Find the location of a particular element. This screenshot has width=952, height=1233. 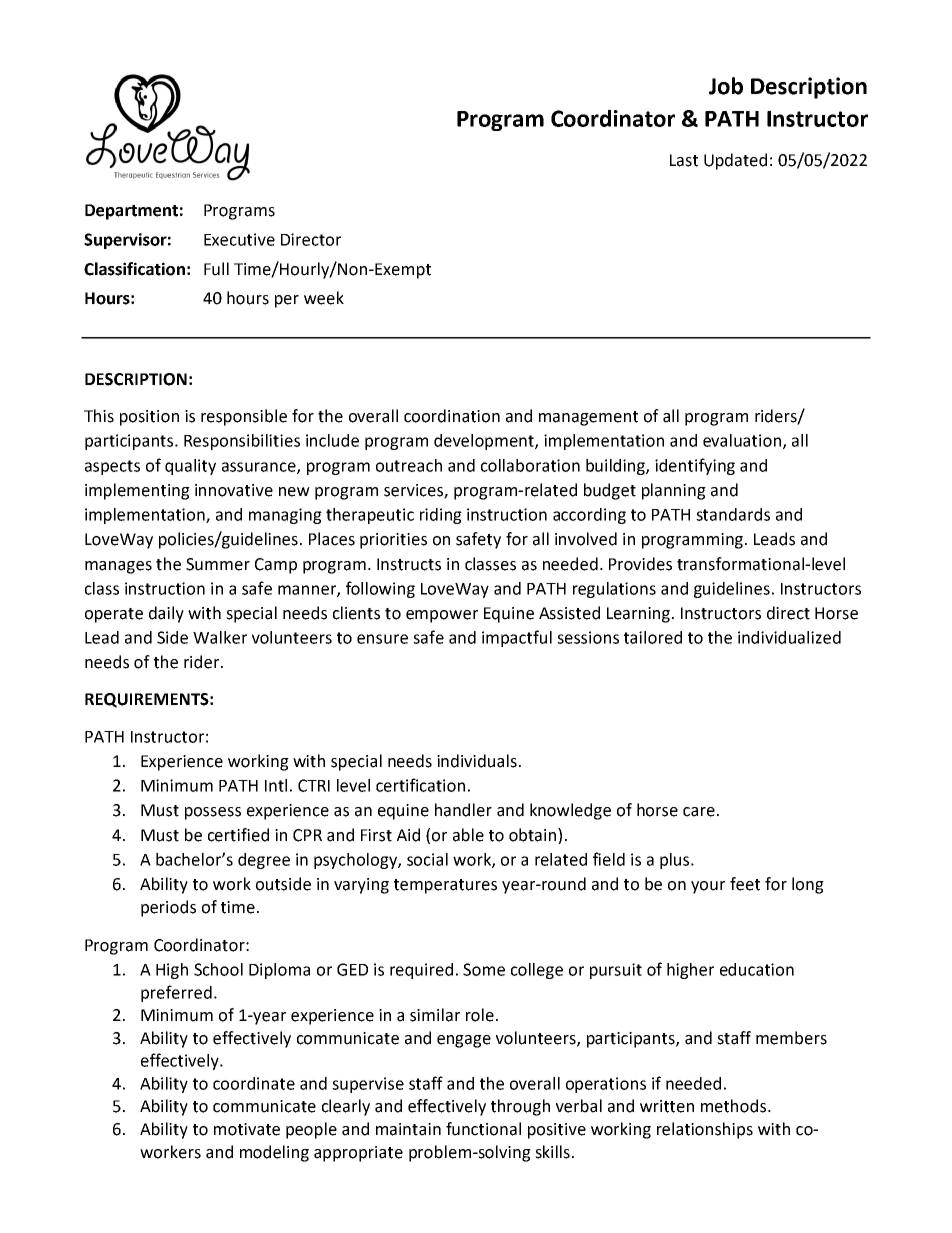

care is located at coordinates (699, 812).
